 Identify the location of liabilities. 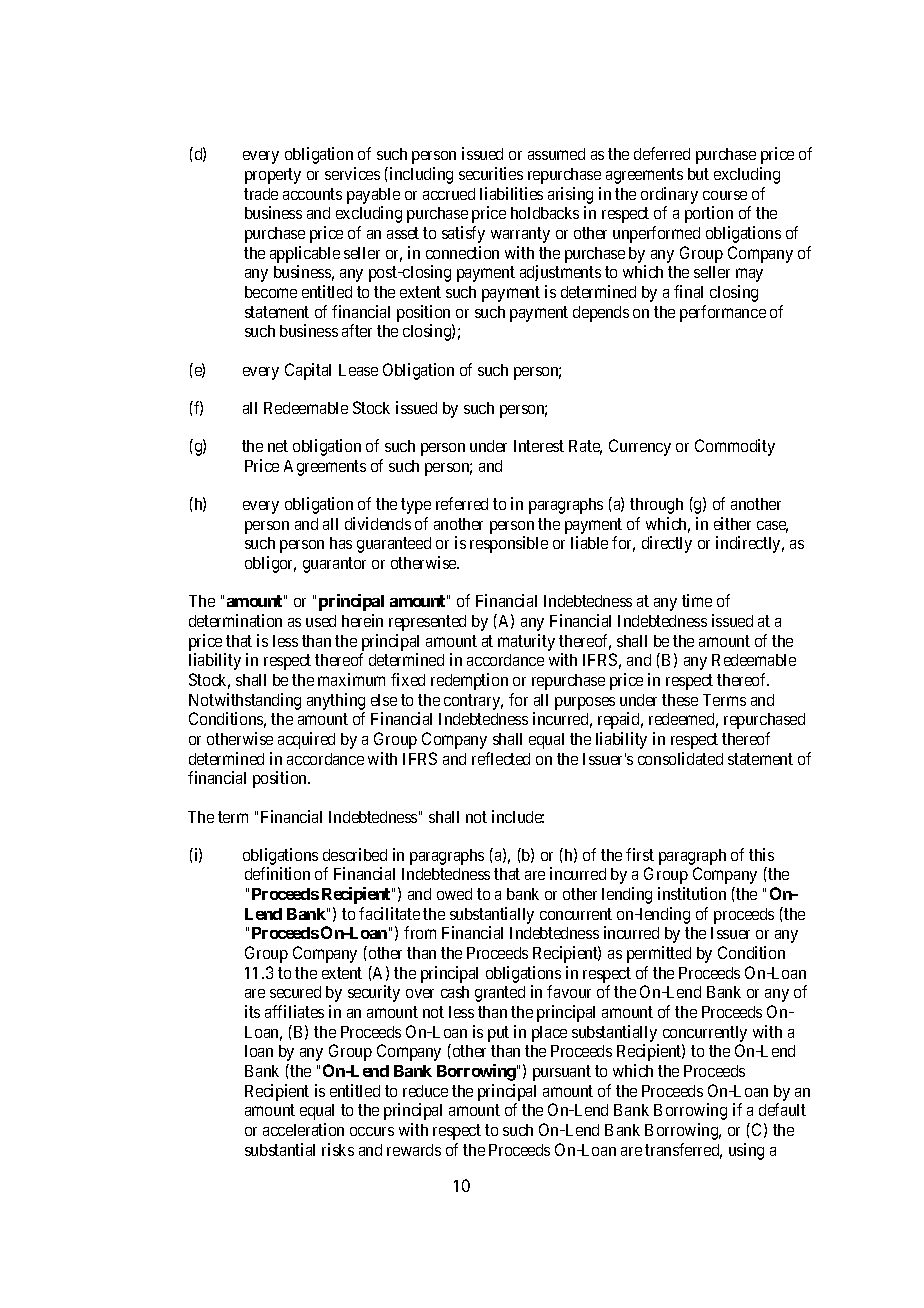
(511, 193).
